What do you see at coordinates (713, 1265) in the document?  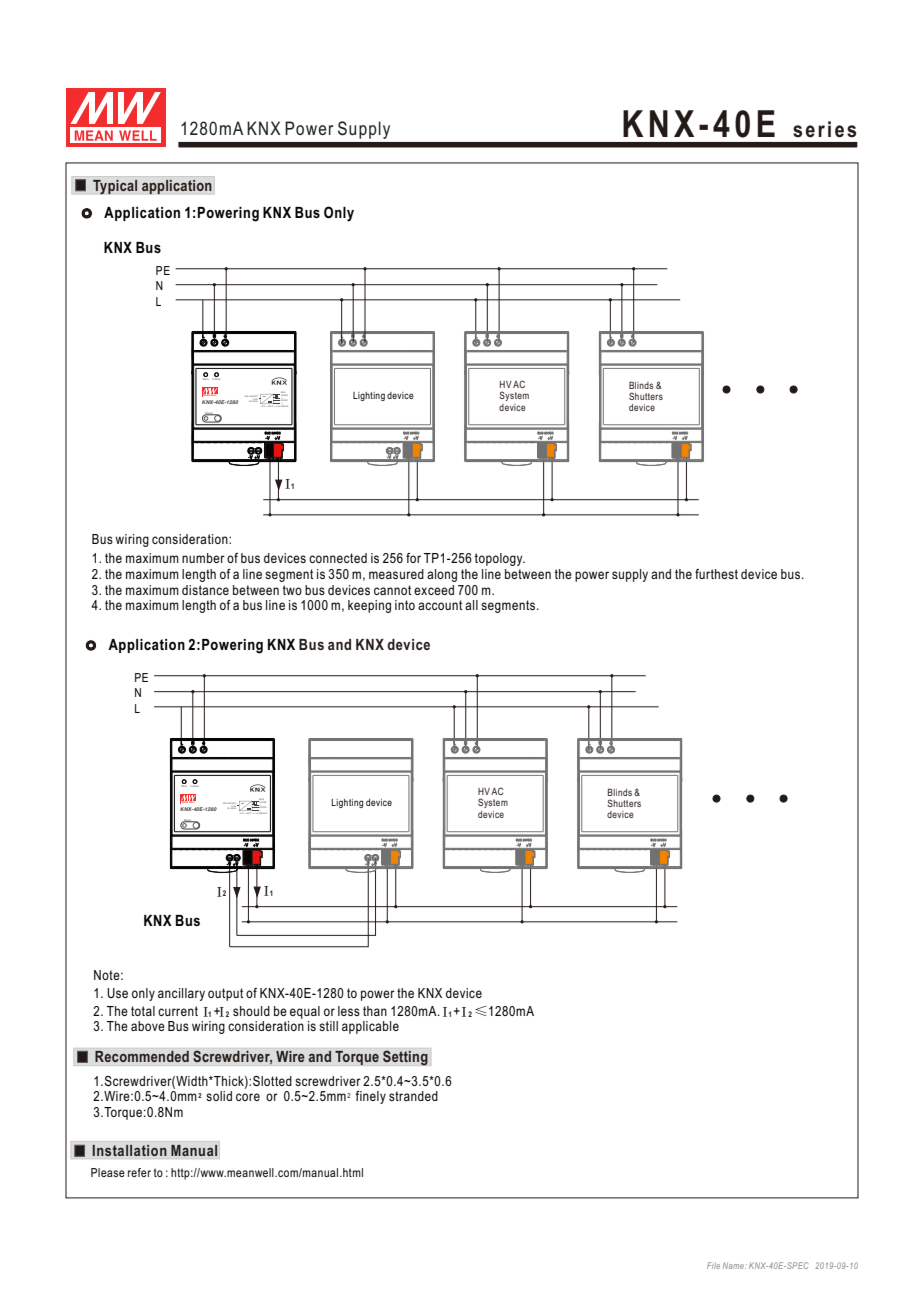 I see `File` at bounding box center [713, 1265].
